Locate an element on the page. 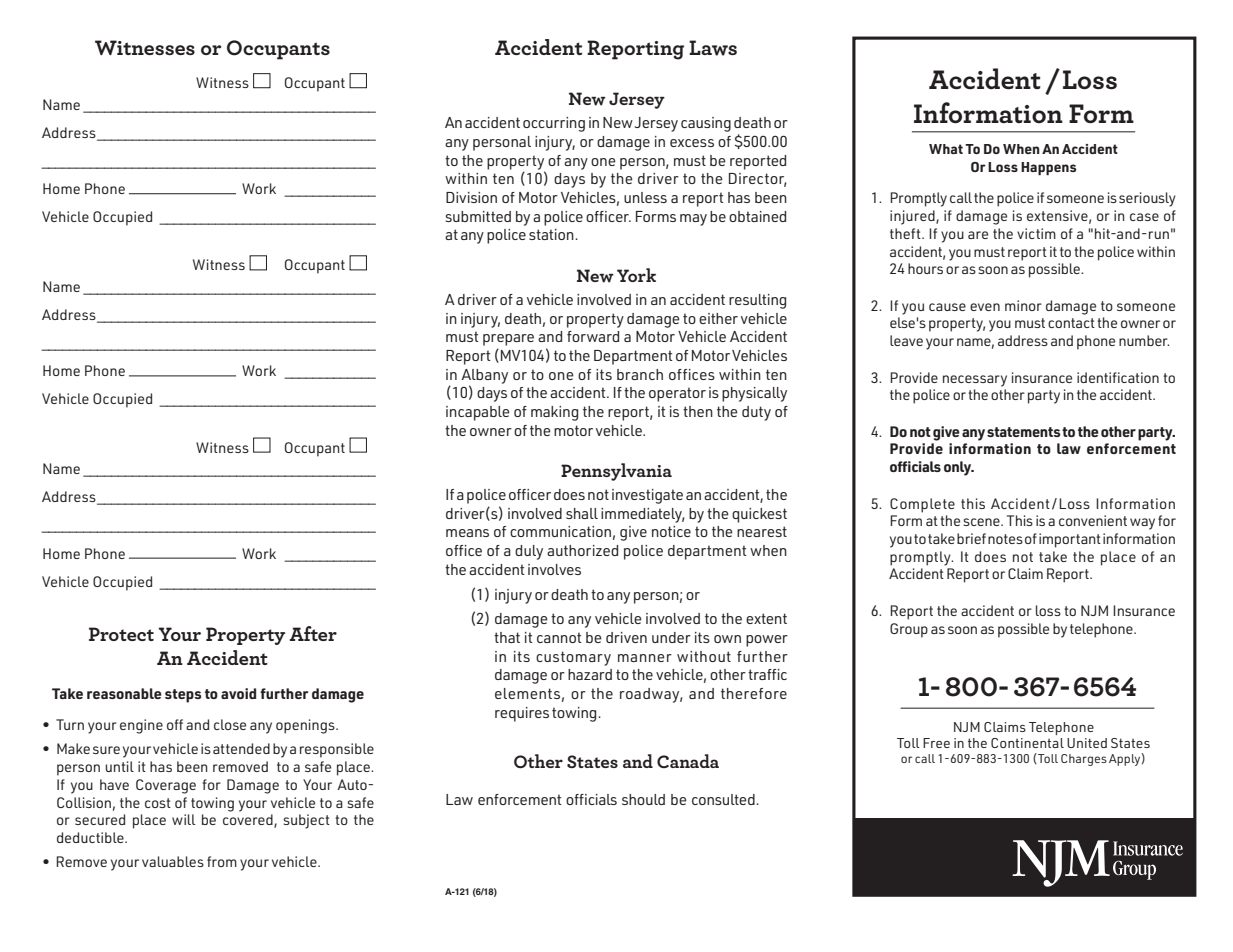 The image size is (1233, 952). Laws is located at coordinates (713, 48).
